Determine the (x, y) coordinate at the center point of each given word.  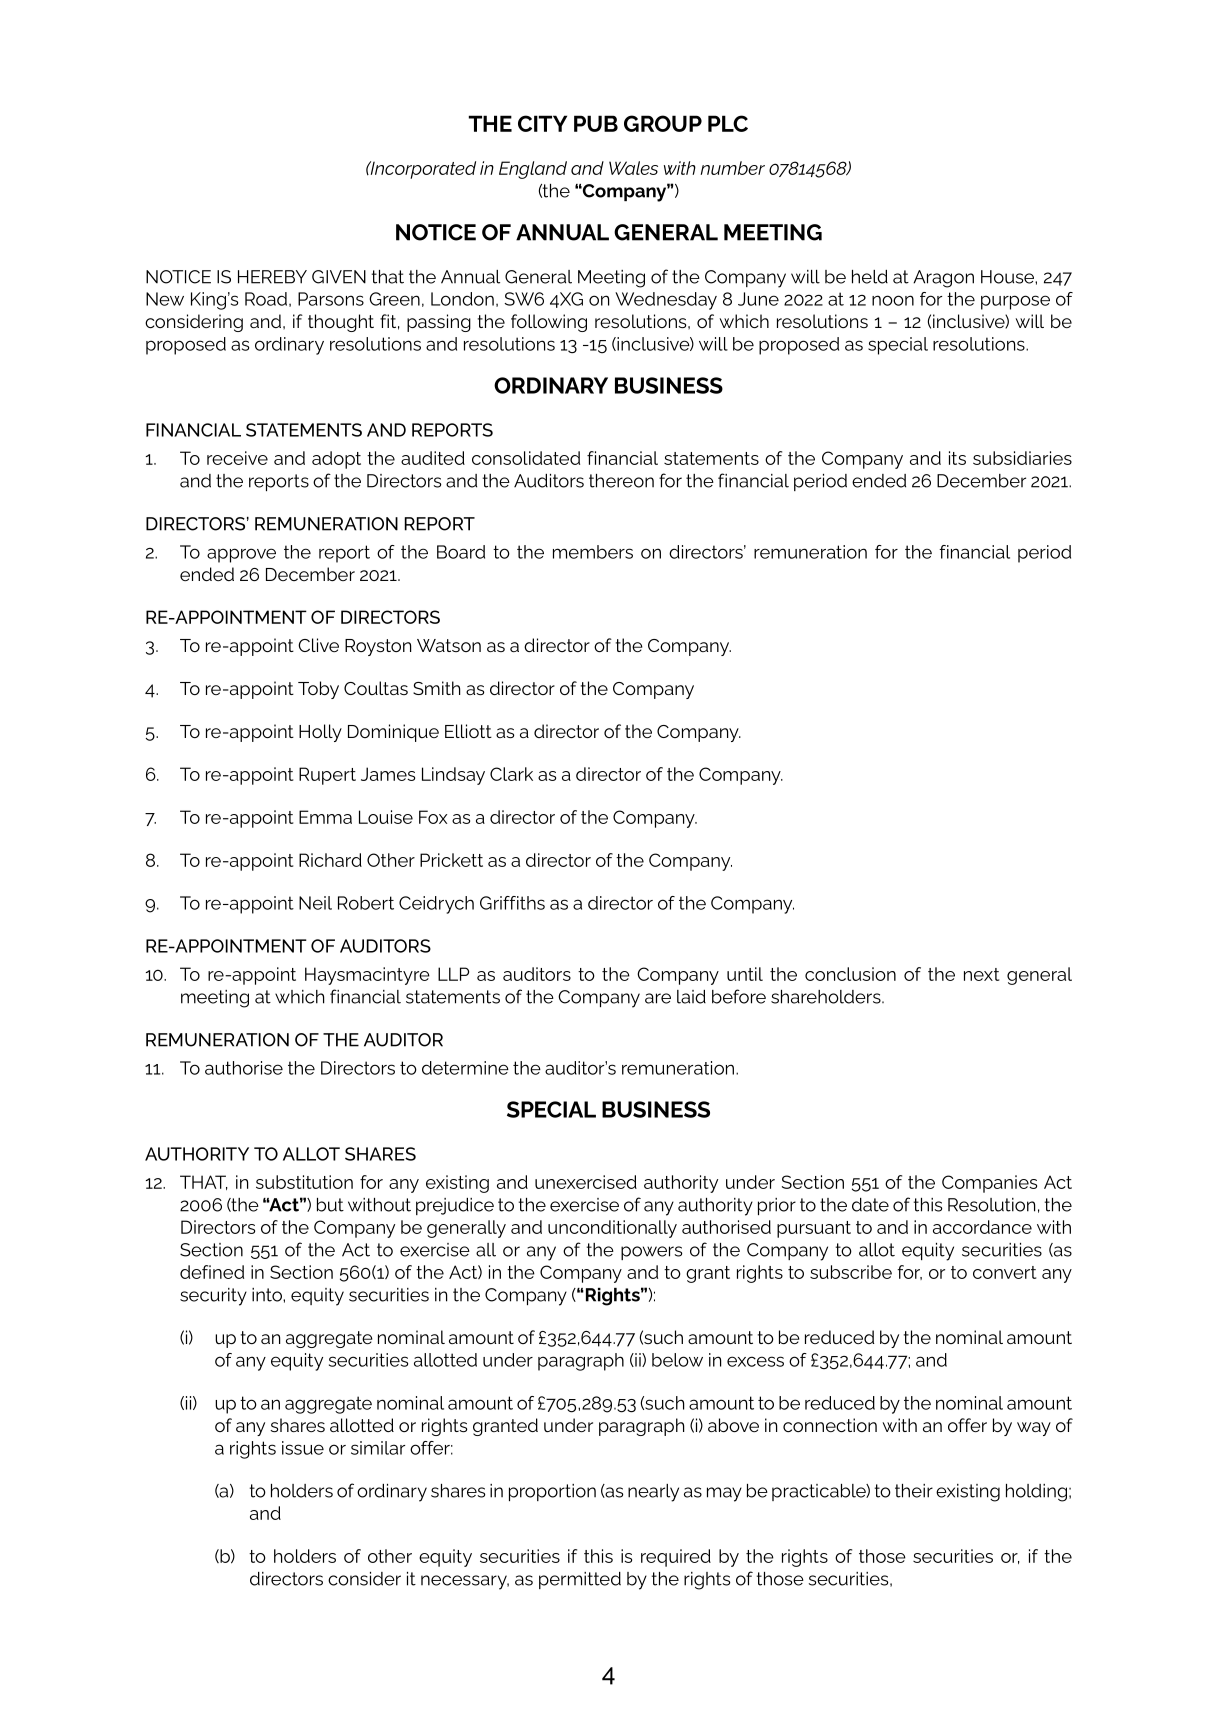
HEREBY (272, 277)
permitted (580, 1580)
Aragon (943, 279)
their (914, 1491)
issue (303, 1448)
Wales (633, 168)
